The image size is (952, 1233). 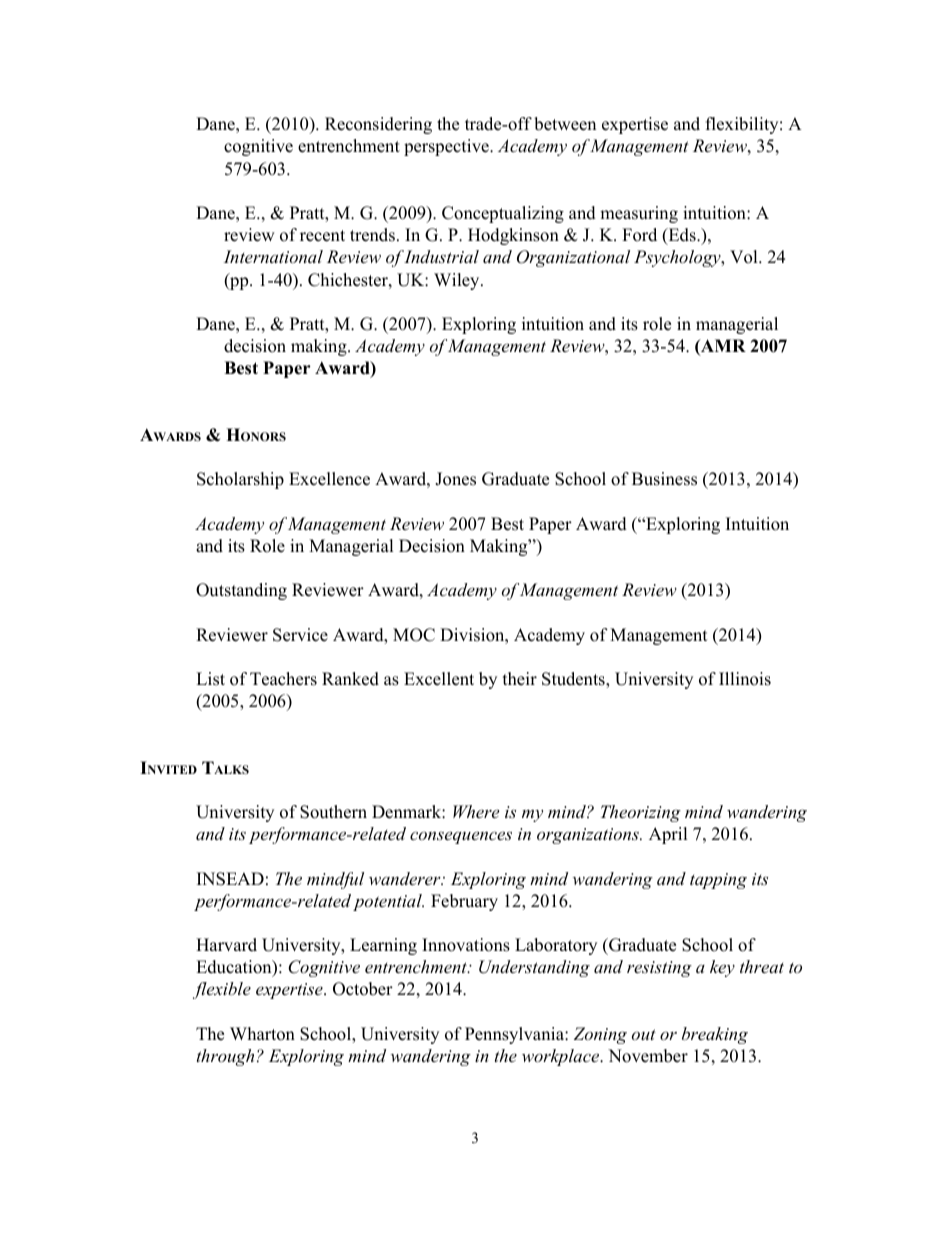 What do you see at coordinates (639, 214) in the screenshot?
I see `measuring` at bounding box center [639, 214].
